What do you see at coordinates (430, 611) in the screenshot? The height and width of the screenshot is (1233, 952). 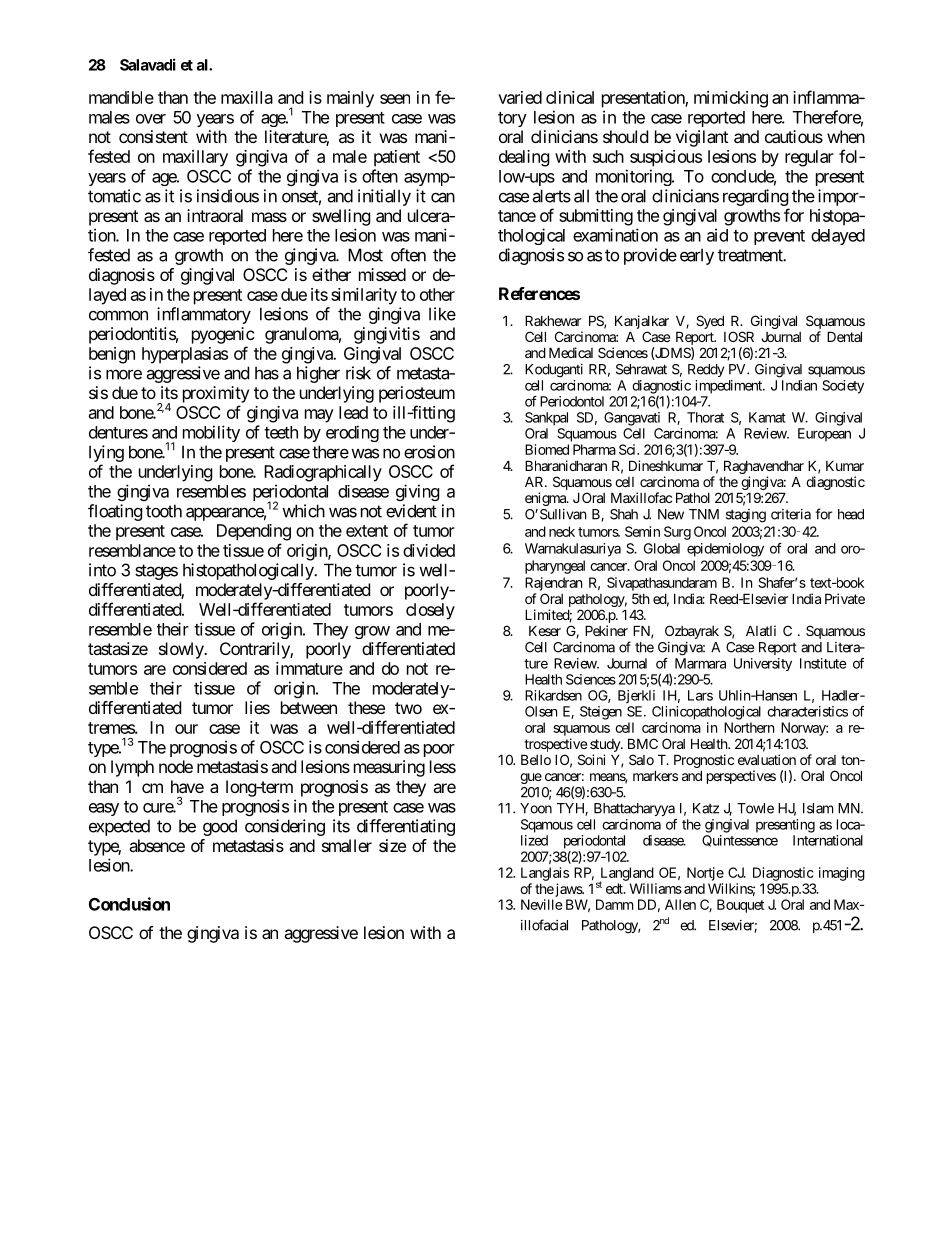 I see `closely` at bounding box center [430, 611].
